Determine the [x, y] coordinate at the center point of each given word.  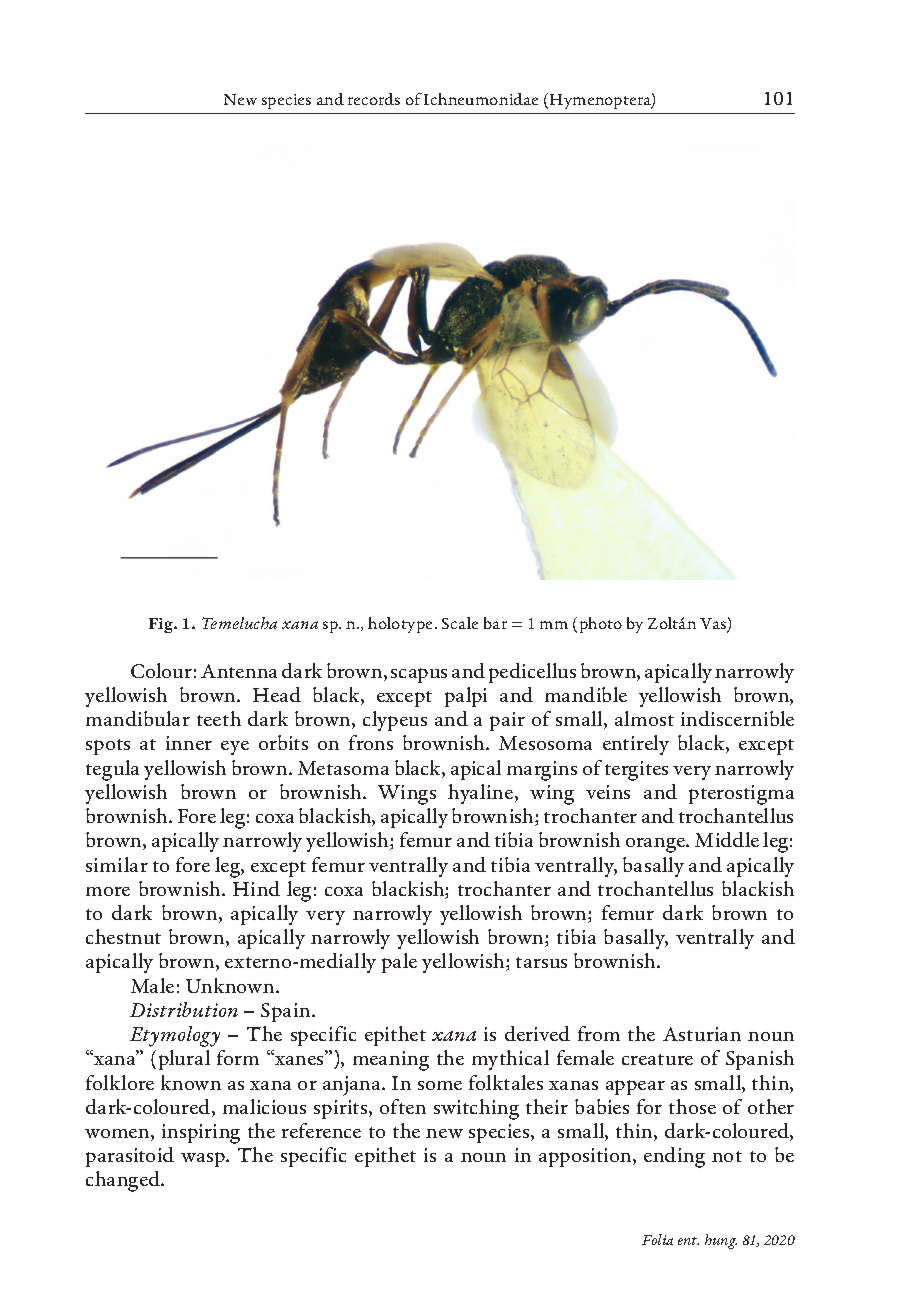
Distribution [184, 1009]
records [374, 99]
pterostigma [741, 795]
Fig [162, 625]
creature [657, 1059]
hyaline [480, 794]
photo [601, 625]
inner [189, 743]
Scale [460, 623]
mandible [586, 694]
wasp [204, 1159]
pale [399, 963]
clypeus [395, 721]
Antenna [239, 671]
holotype [402, 625]
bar [495, 623]
